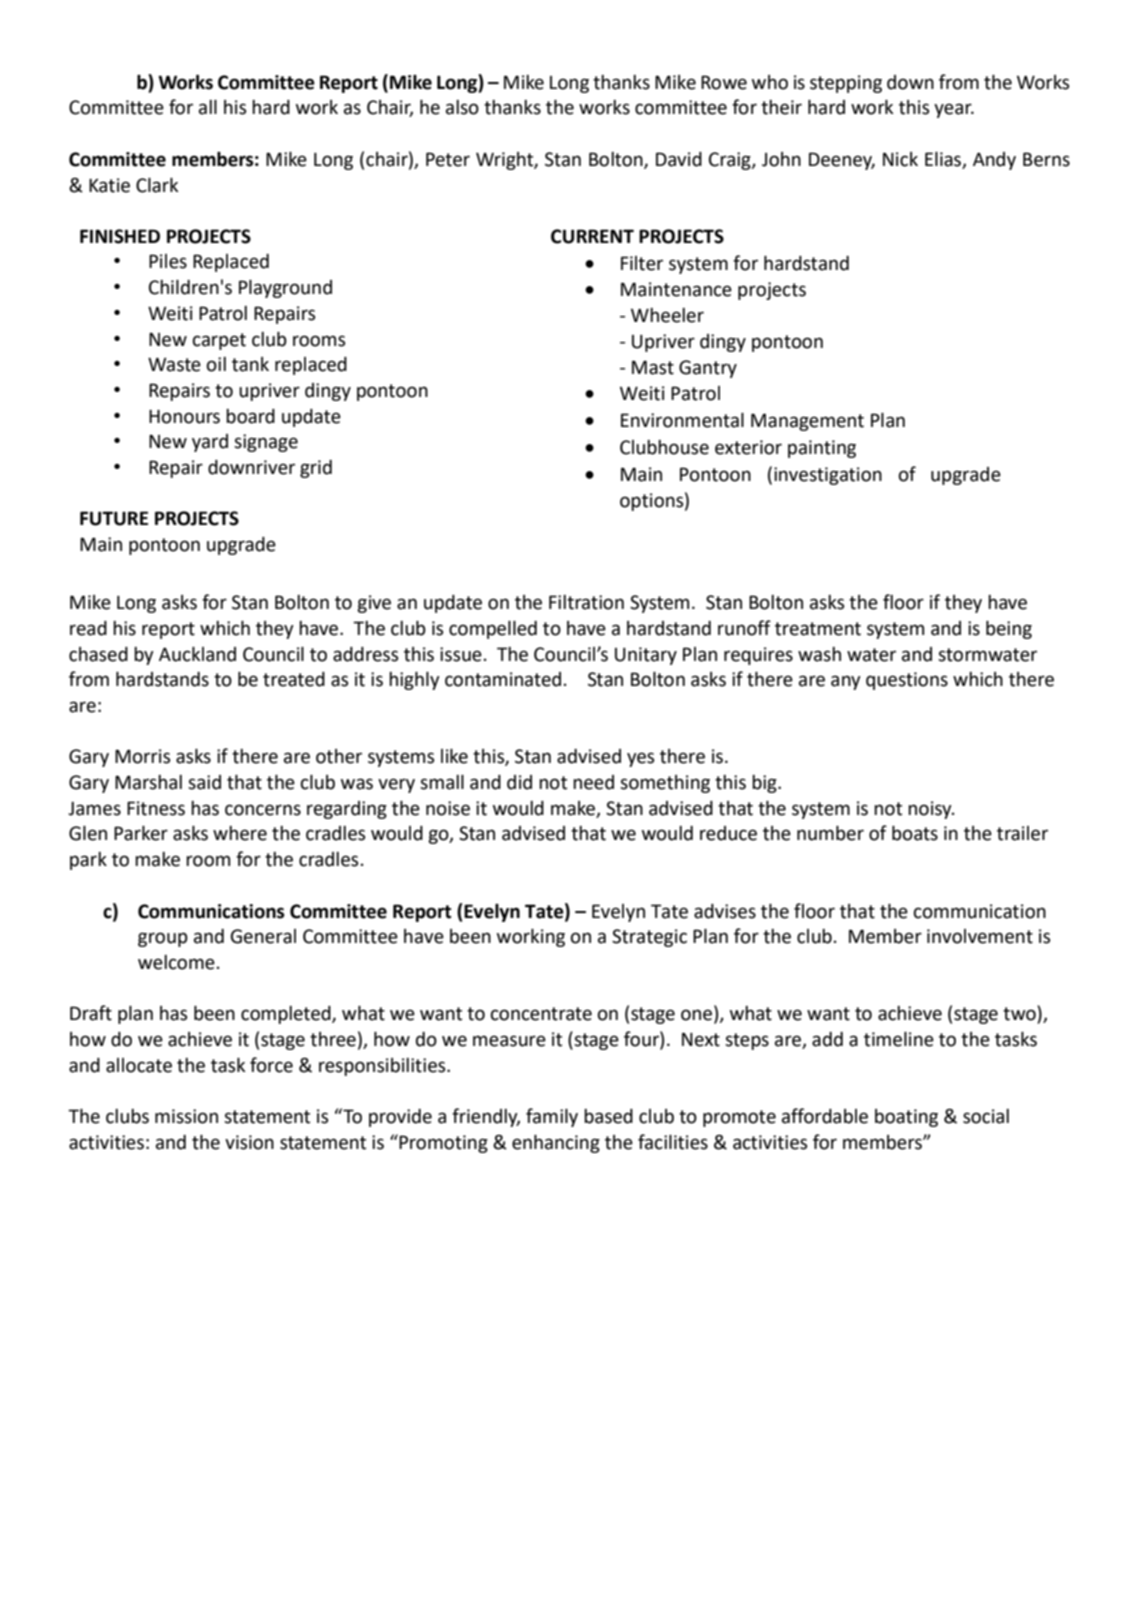  What do you see at coordinates (197, 654) in the screenshot?
I see `Auckland` at bounding box center [197, 654].
